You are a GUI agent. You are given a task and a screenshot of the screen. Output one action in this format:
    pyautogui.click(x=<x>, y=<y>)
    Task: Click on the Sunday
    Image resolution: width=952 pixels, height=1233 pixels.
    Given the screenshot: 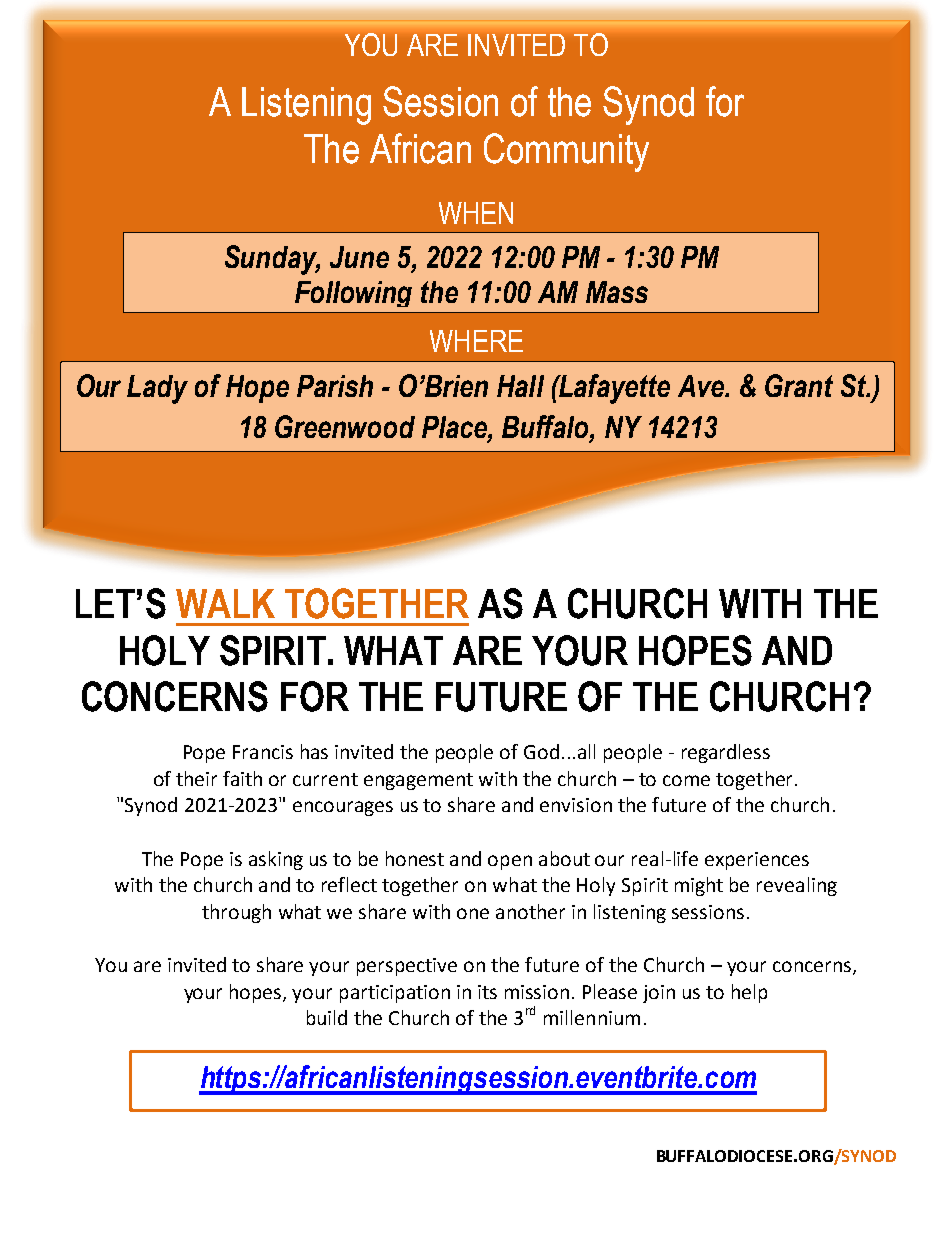 What is the action you would take?
    pyautogui.click(x=272, y=260)
